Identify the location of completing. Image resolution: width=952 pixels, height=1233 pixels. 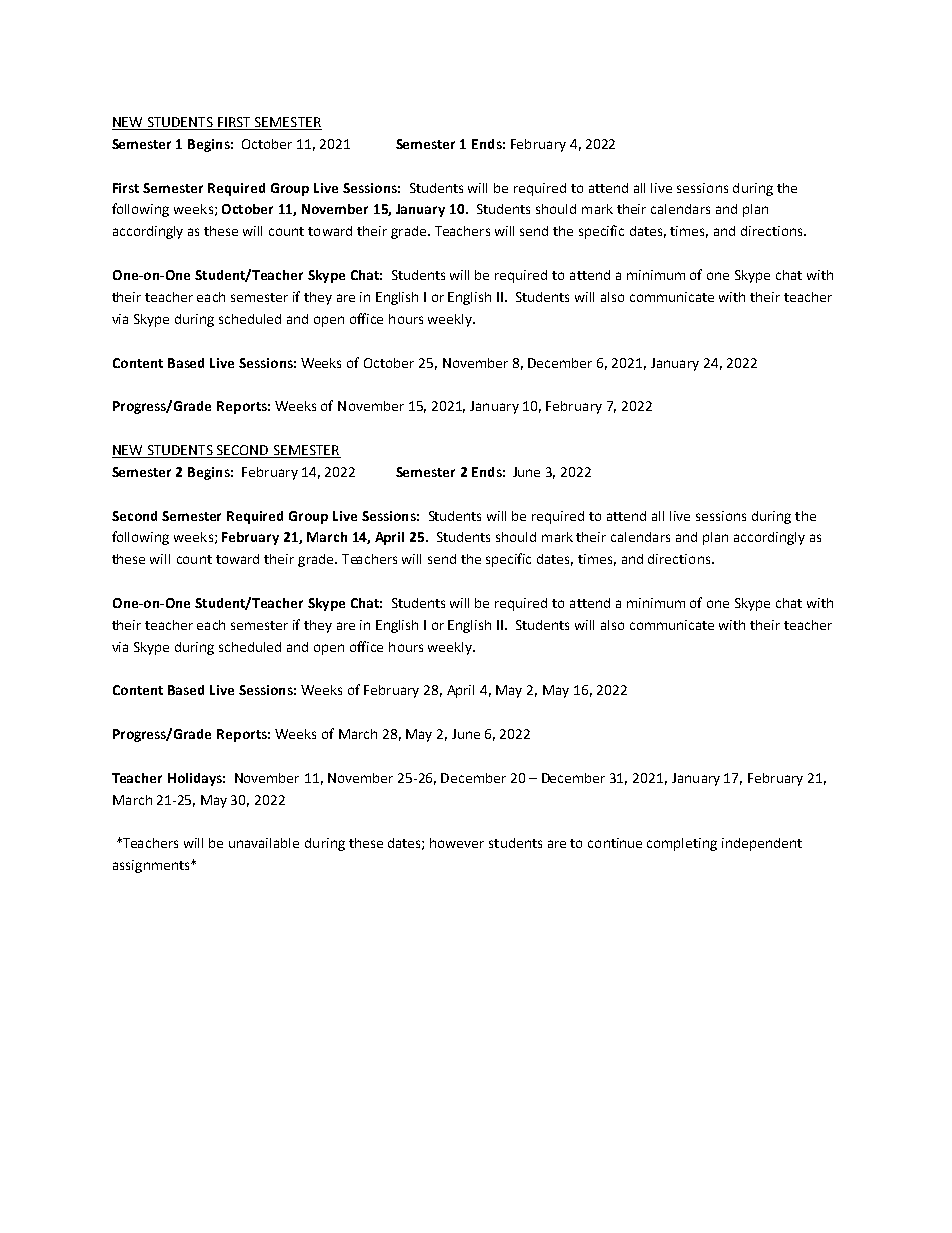
(682, 844).
